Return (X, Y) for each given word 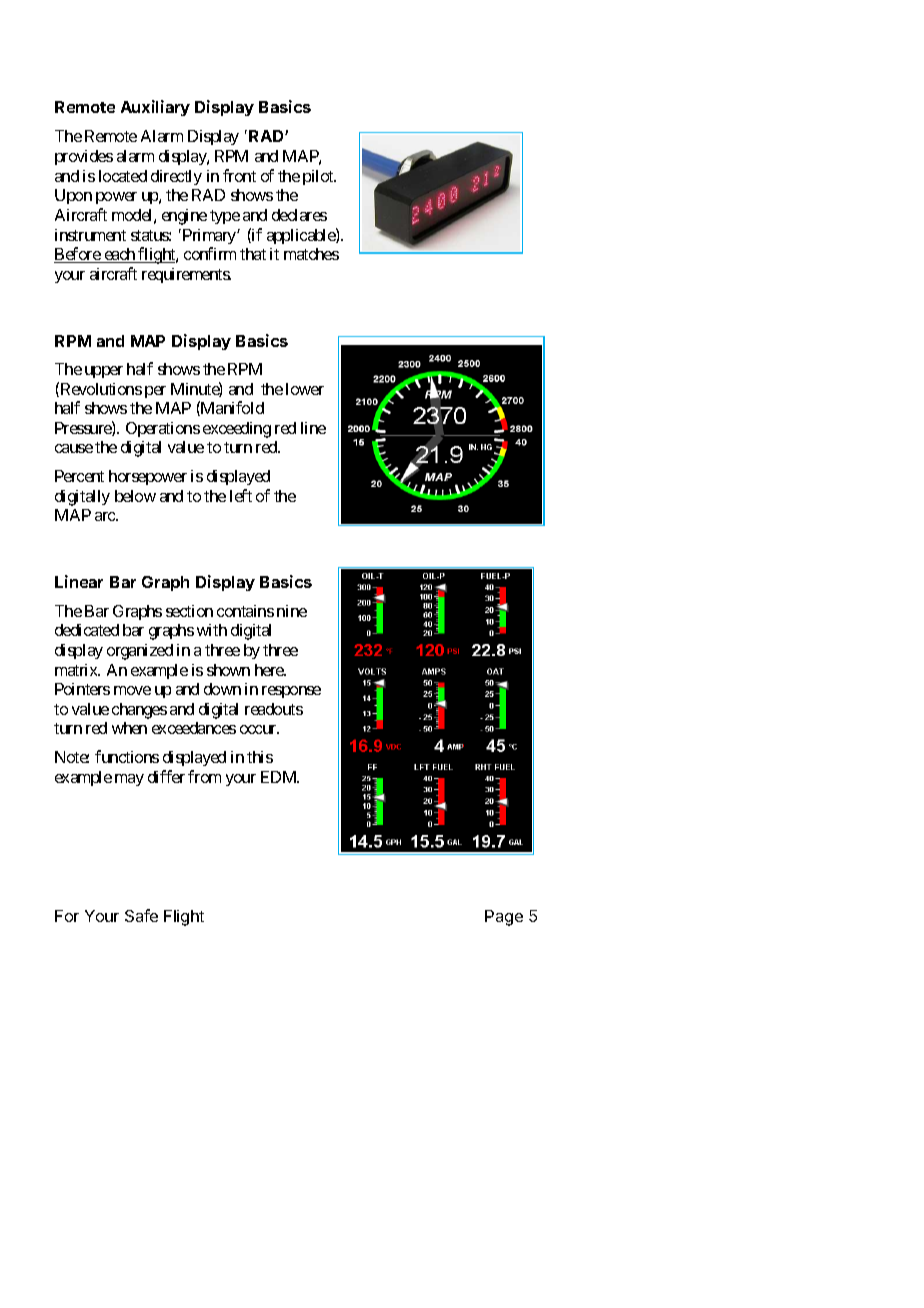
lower (305, 389)
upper (104, 372)
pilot (319, 177)
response (291, 692)
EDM (280, 777)
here (270, 670)
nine (292, 611)
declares (299, 215)
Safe (141, 915)
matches (311, 254)
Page (504, 918)
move (132, 690)
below (135, 496)
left (241, 495)
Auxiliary (155, 108)
